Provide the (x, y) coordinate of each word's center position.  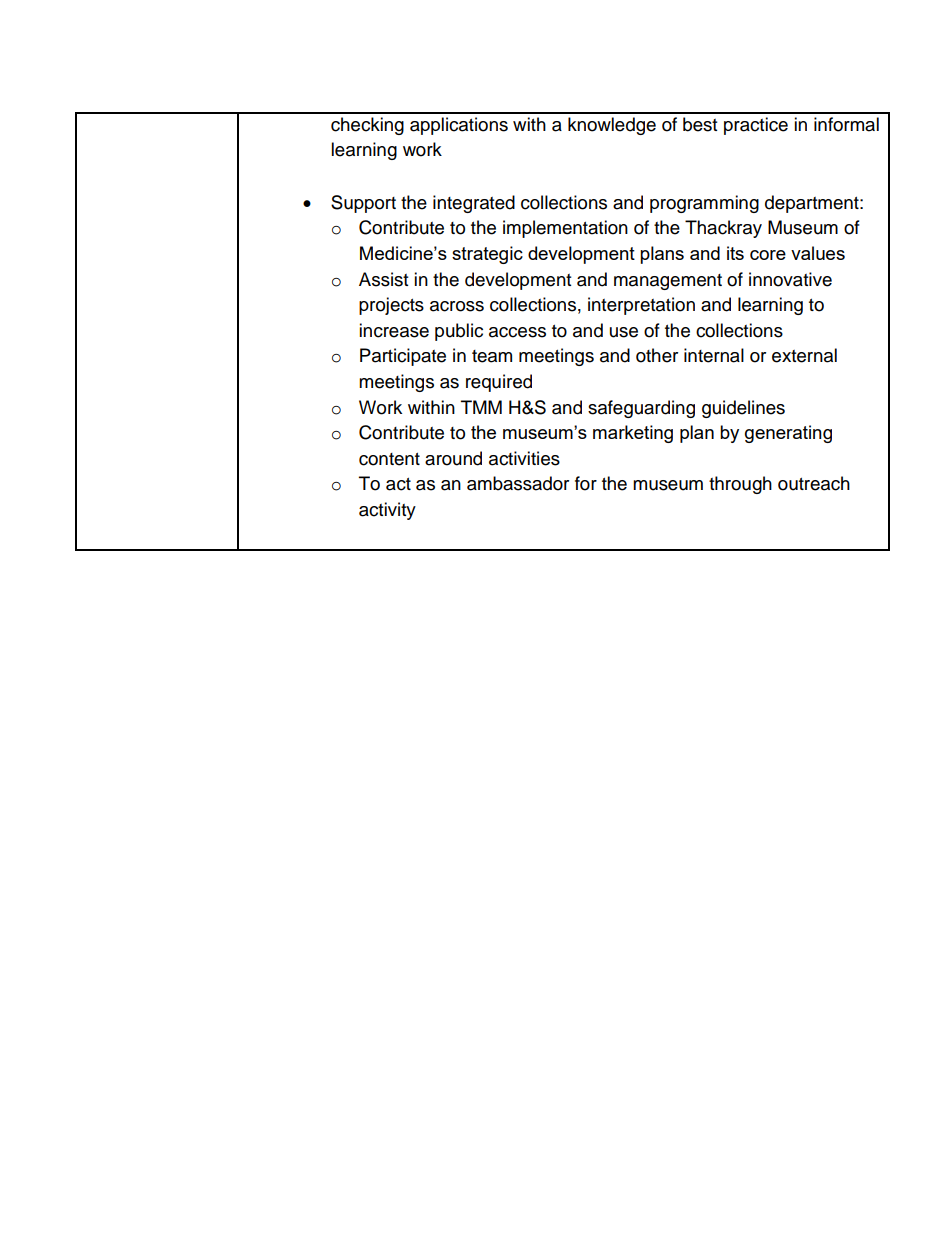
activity (387, 511)
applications (459, 126)
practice (756, 126)
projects (391, 306)
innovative (790, 279)
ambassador (518, 483)
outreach (814, 483)
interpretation (641, 306)
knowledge (612, 126)
